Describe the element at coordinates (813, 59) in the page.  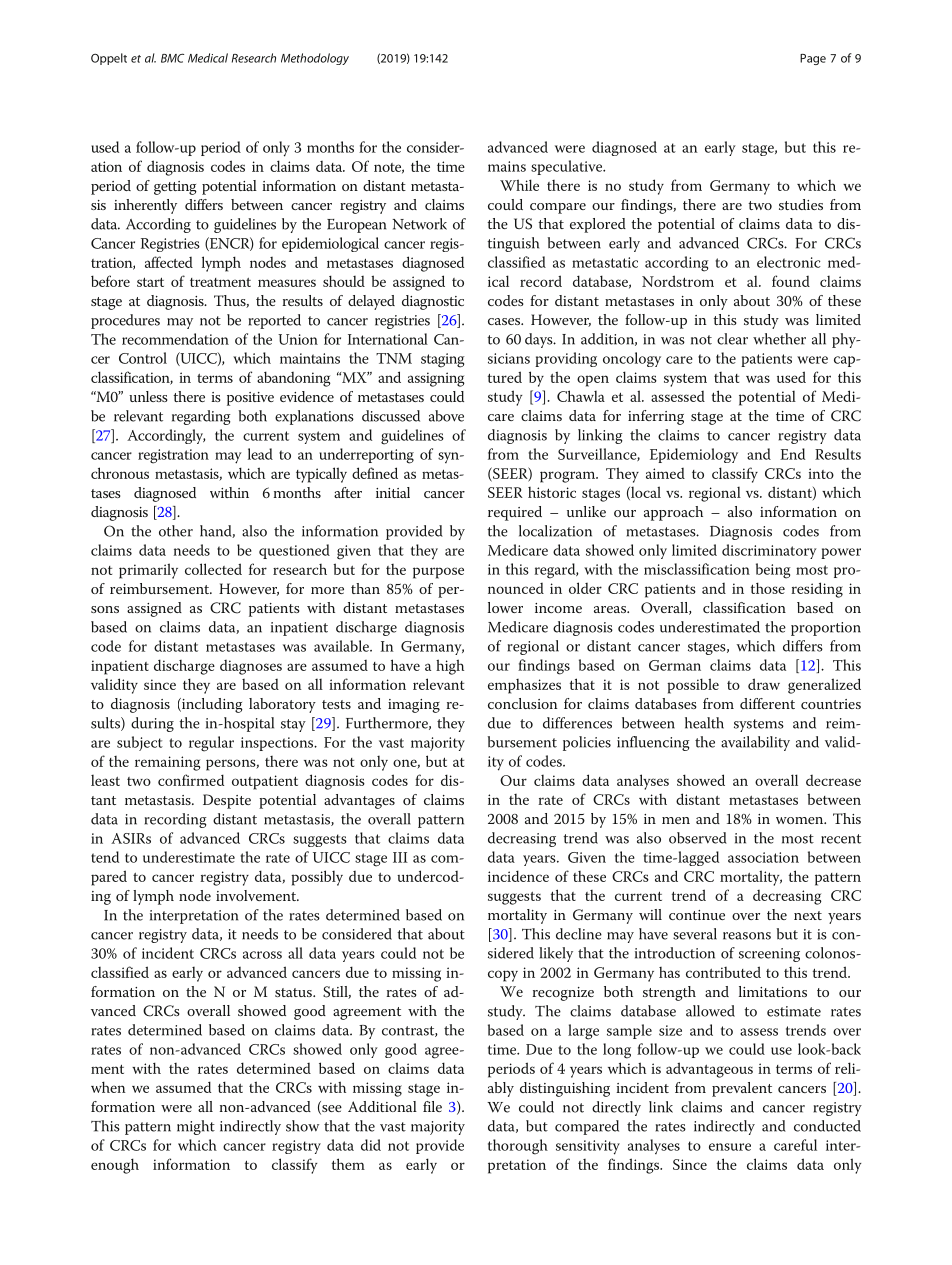
I see `Page` at that location.
